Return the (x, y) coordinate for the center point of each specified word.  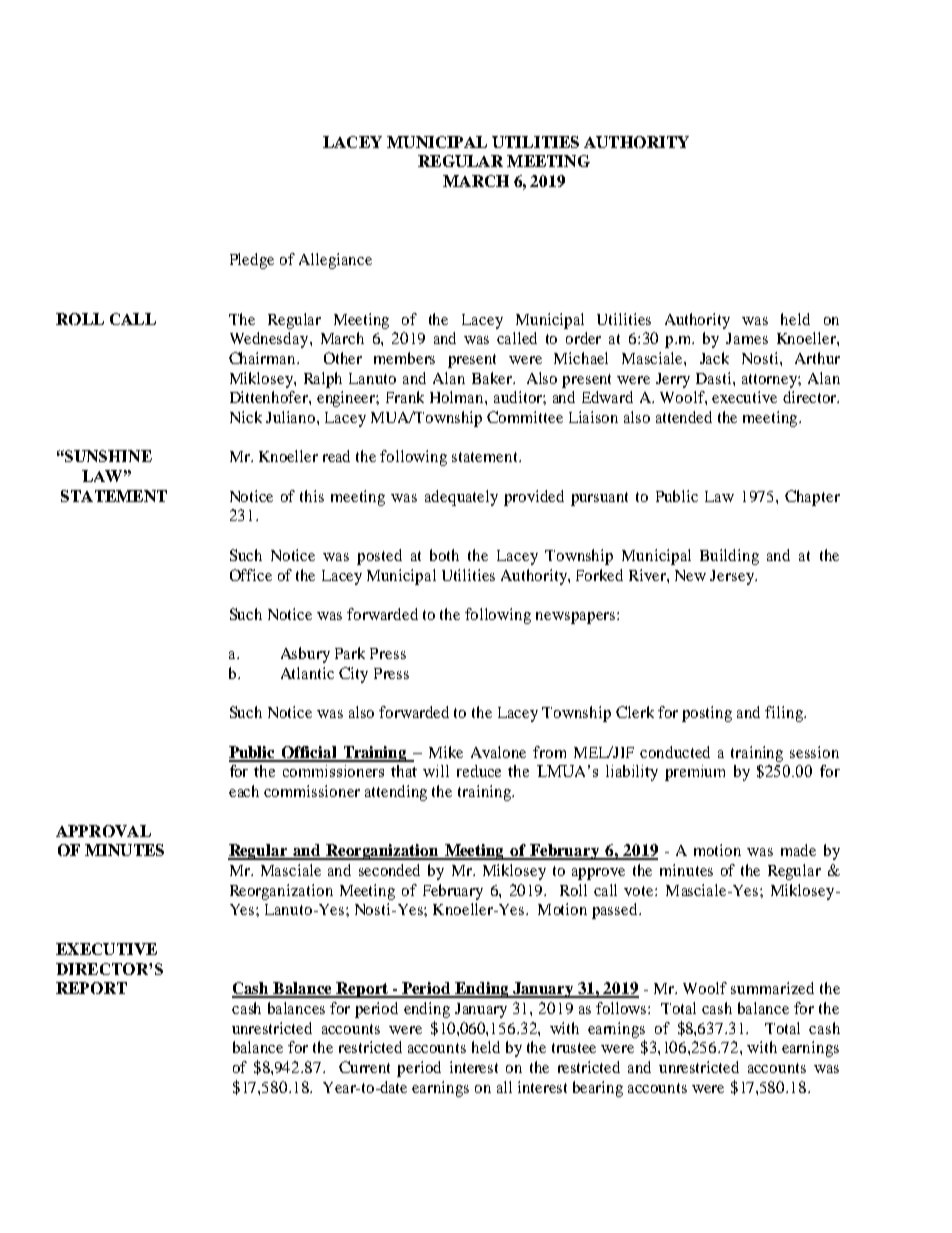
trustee (574, 1048)
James (747, 338)
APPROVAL (103, 831)
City (353, 675)
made (798, 850)
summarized (772, 988)
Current (364, 1067)
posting (707, 714)
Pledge (252, 261)
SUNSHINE (107, 456)
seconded (389, 870)
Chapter (812, 498)
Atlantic (307, 673)
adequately (461, 498)
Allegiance (335, 261)
